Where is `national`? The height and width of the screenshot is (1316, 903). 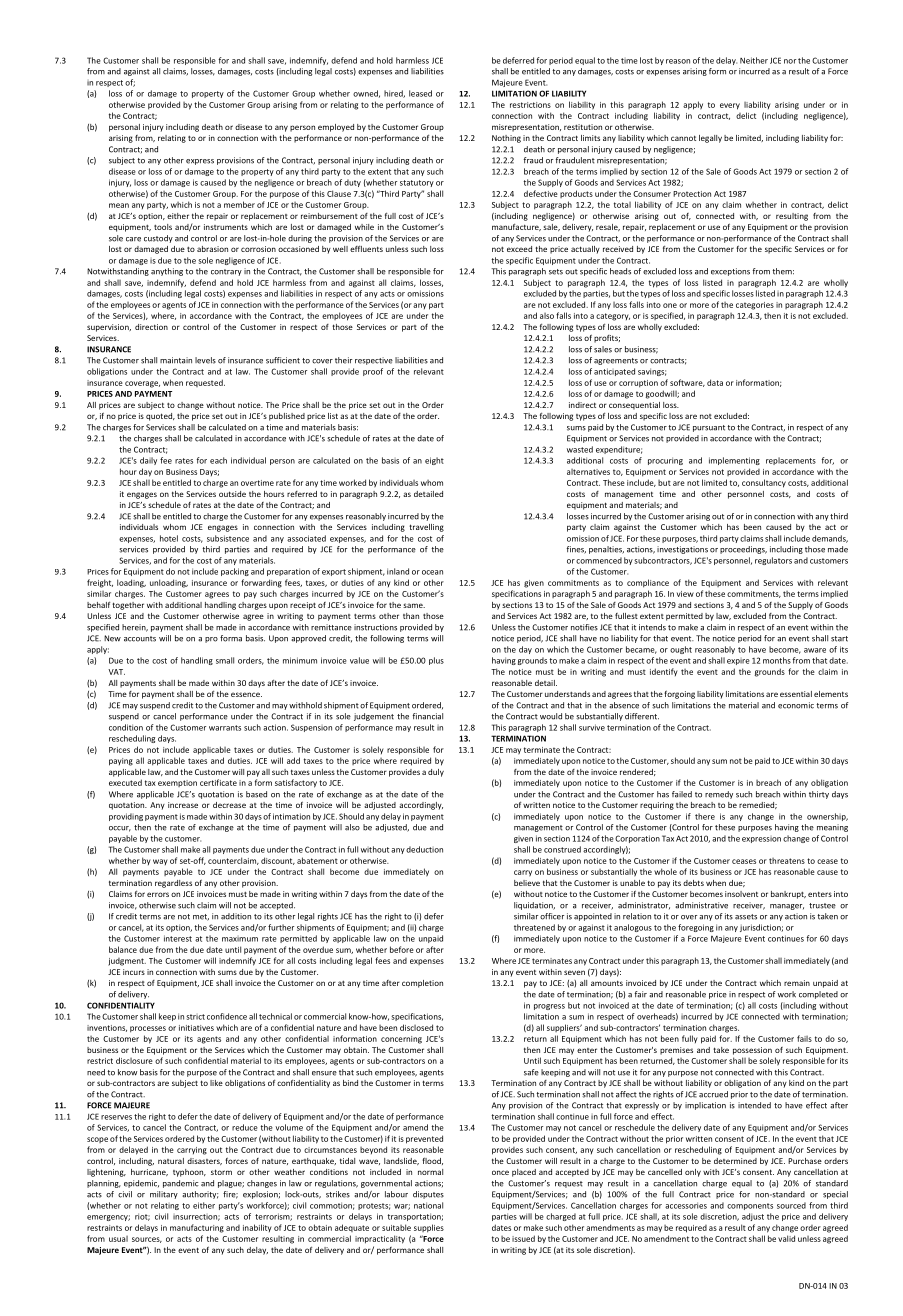 national is located at coordinates (428, 1205).
